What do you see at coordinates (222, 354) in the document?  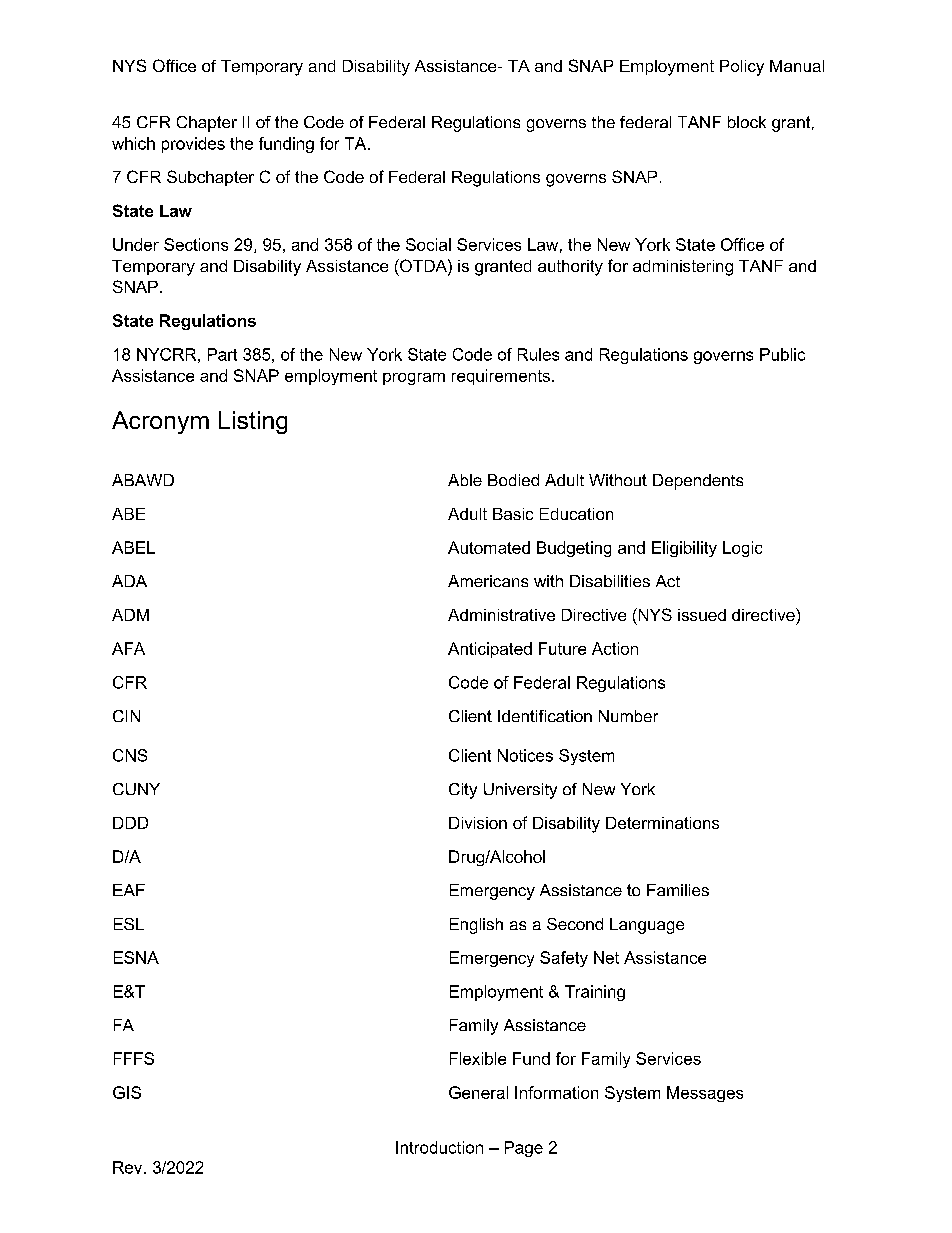 I see `Part` at bounding box center [222, 354].
